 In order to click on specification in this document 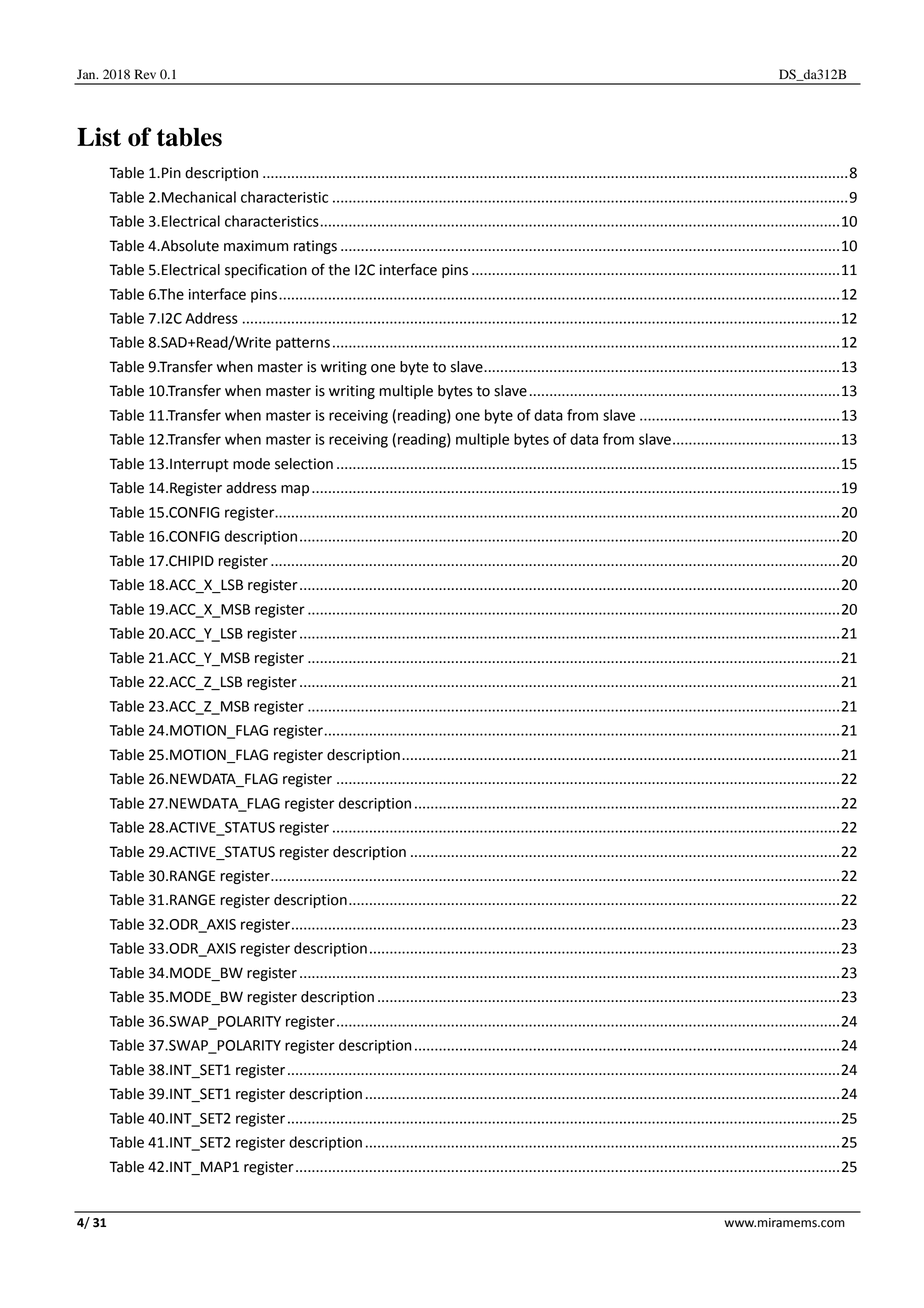, I will do `click(266, 270)`.
